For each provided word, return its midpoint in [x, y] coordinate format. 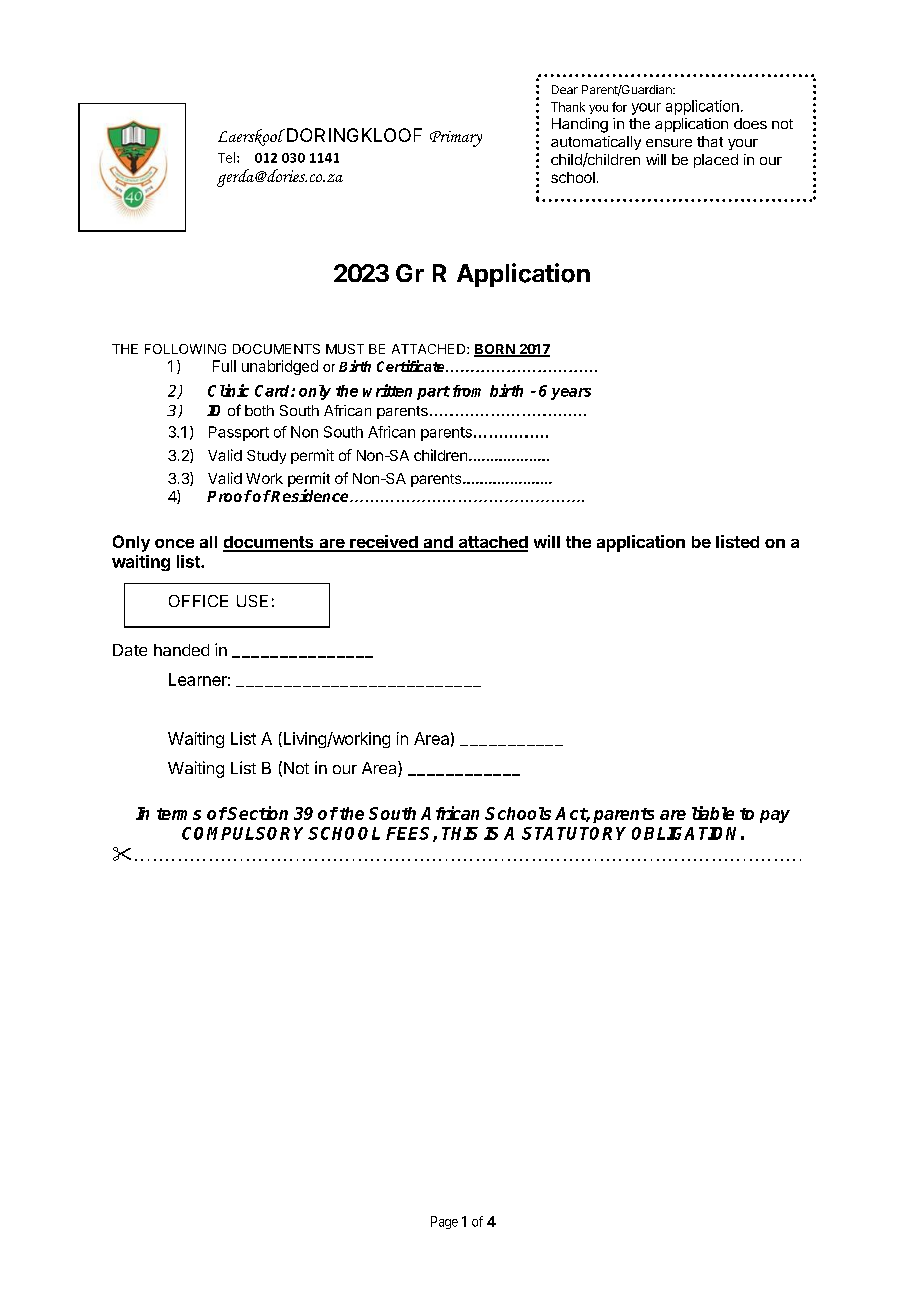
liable [713, 813]
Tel [228, 157]
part [433, 393]
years [571, 394]
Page [444, 1222]
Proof [229, 496]
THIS [460, 833]
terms [179, 814]
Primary [456, 139]
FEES [410, 834]
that [710, 141]
